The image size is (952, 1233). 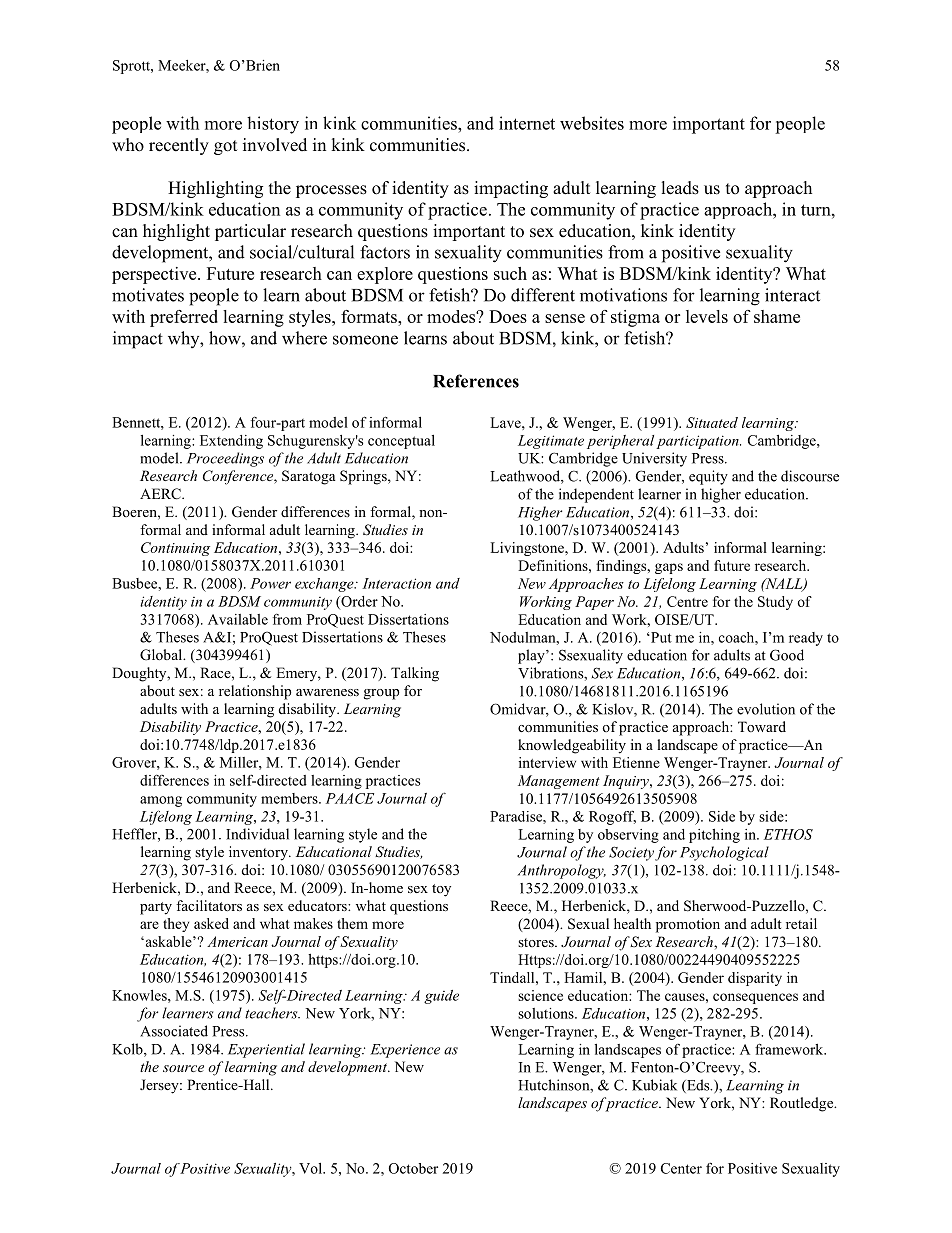 What do you see at coordinates (183, 1068) in the page?
I see `source` at bounding box center [183, 1068].
